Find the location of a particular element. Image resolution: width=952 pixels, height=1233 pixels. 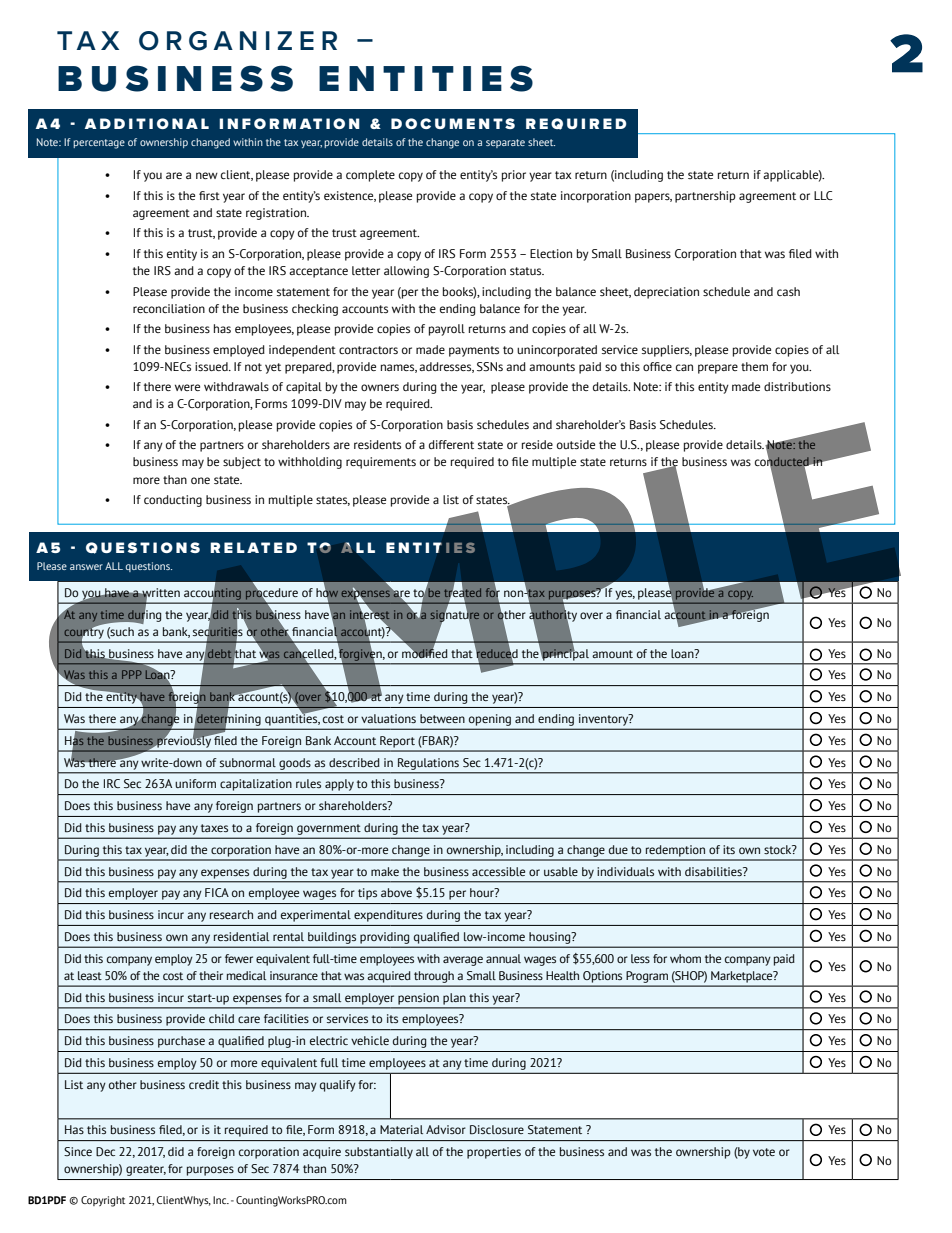

them is located at coordinates (754, 366).
